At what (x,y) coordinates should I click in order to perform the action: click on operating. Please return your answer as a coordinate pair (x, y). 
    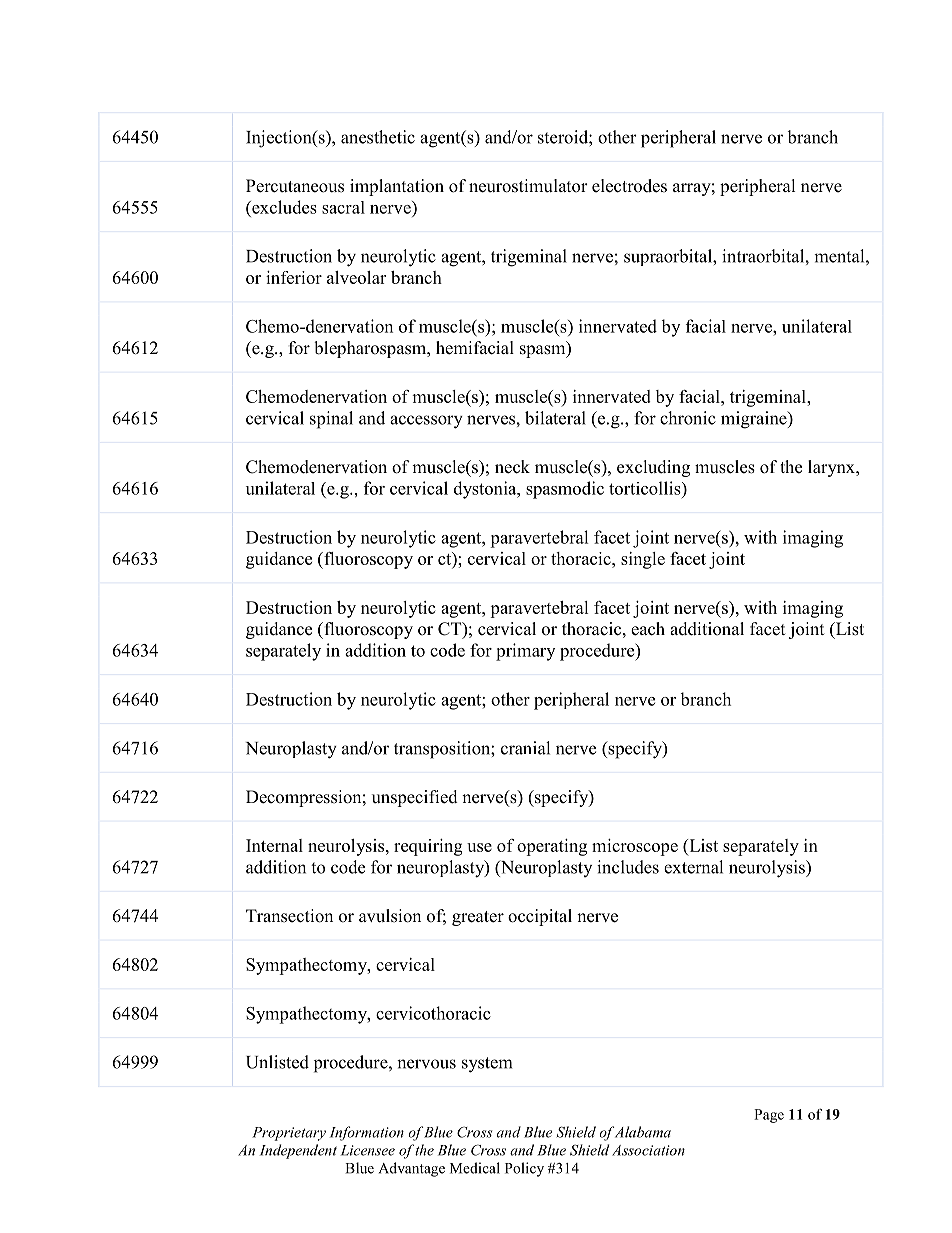
    Looking at the image, I should click on (552, 847).
